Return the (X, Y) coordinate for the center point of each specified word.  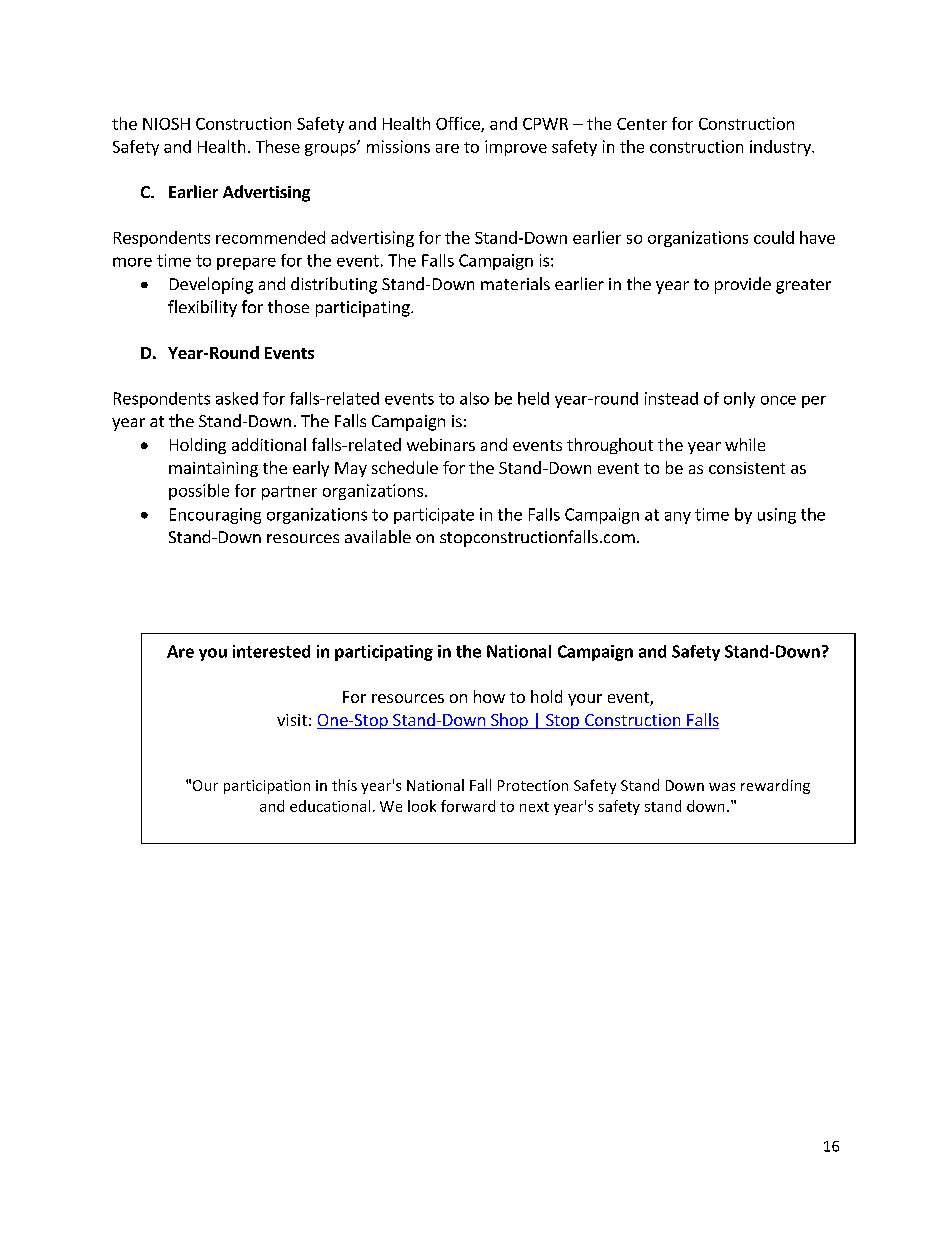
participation (267, 787)
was (722, 787)
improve (516, 148)
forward (468, 806)
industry (781, 148)
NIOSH (166, 124)
